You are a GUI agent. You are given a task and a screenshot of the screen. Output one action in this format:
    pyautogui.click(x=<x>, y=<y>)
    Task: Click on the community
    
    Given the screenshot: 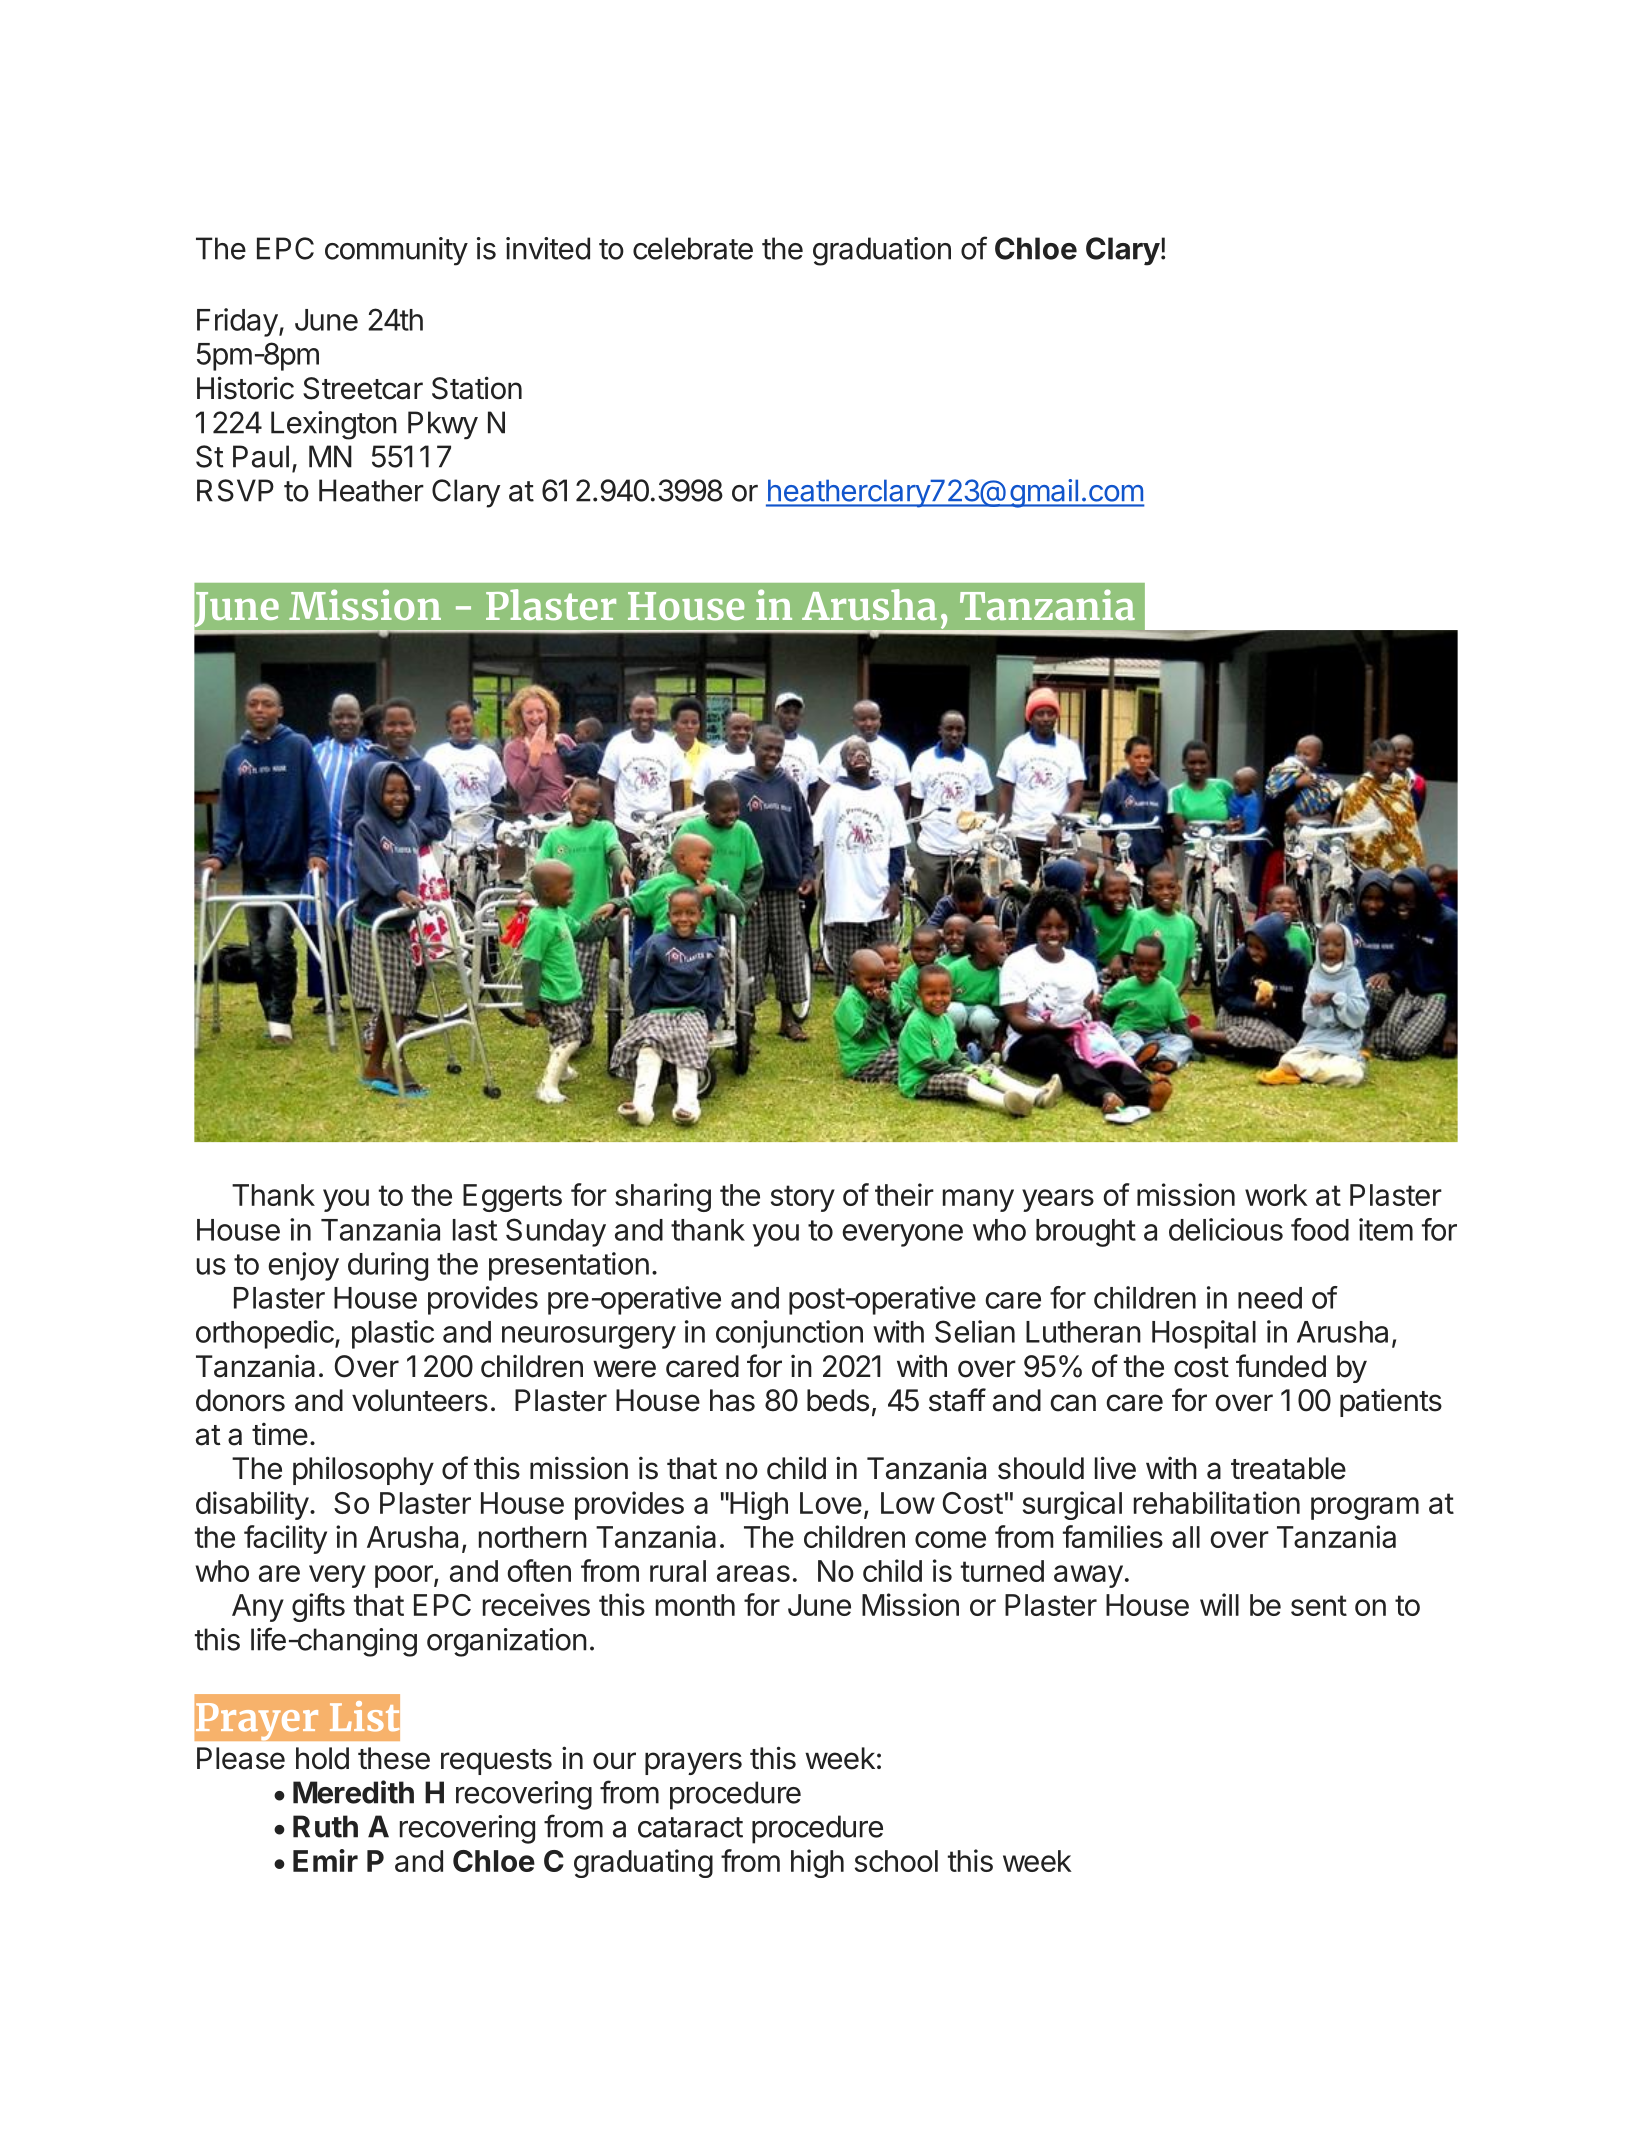 What is the action you would take?
    pyautogui.click(x=396, y=251)
